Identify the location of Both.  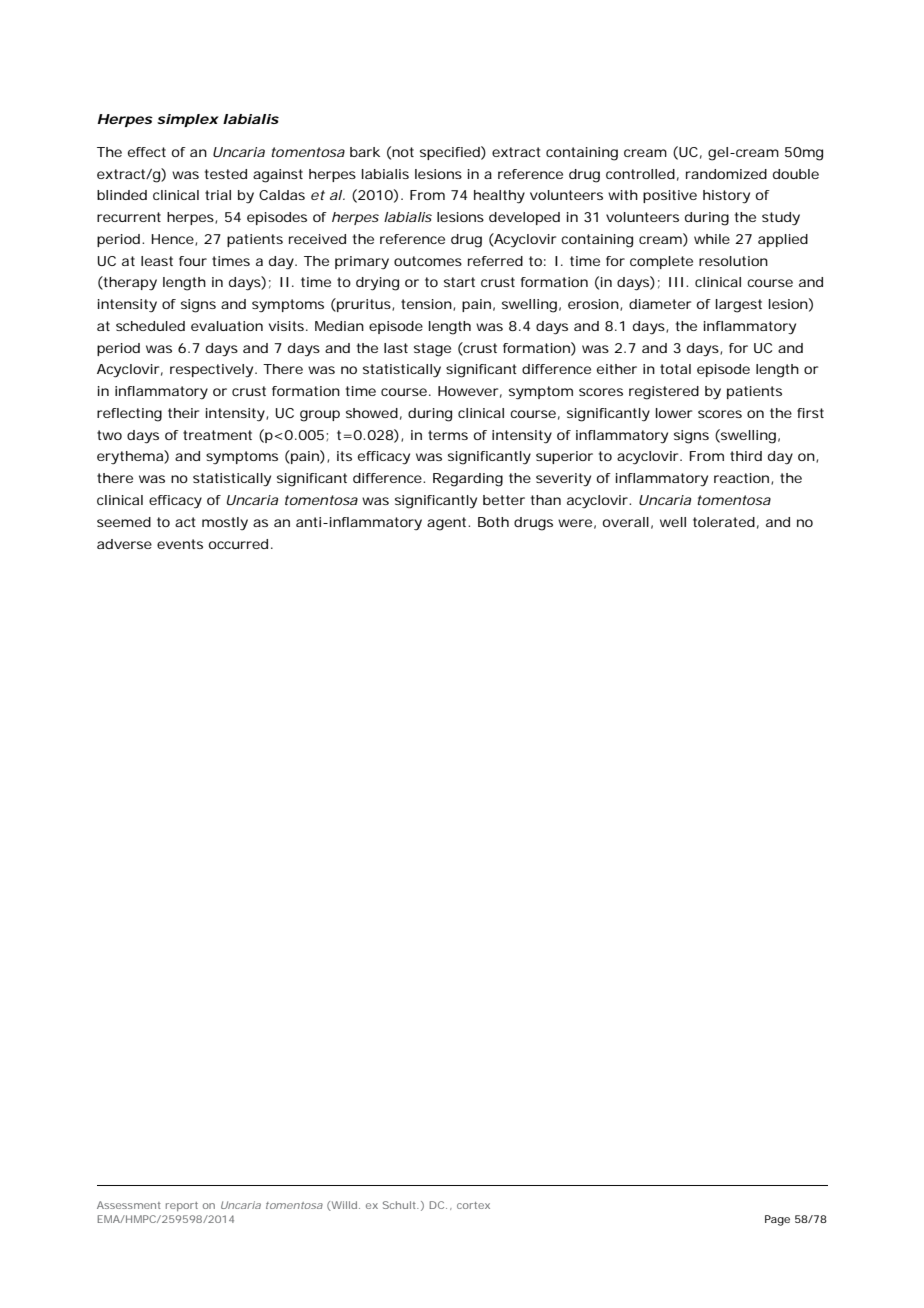
(493, 522).
